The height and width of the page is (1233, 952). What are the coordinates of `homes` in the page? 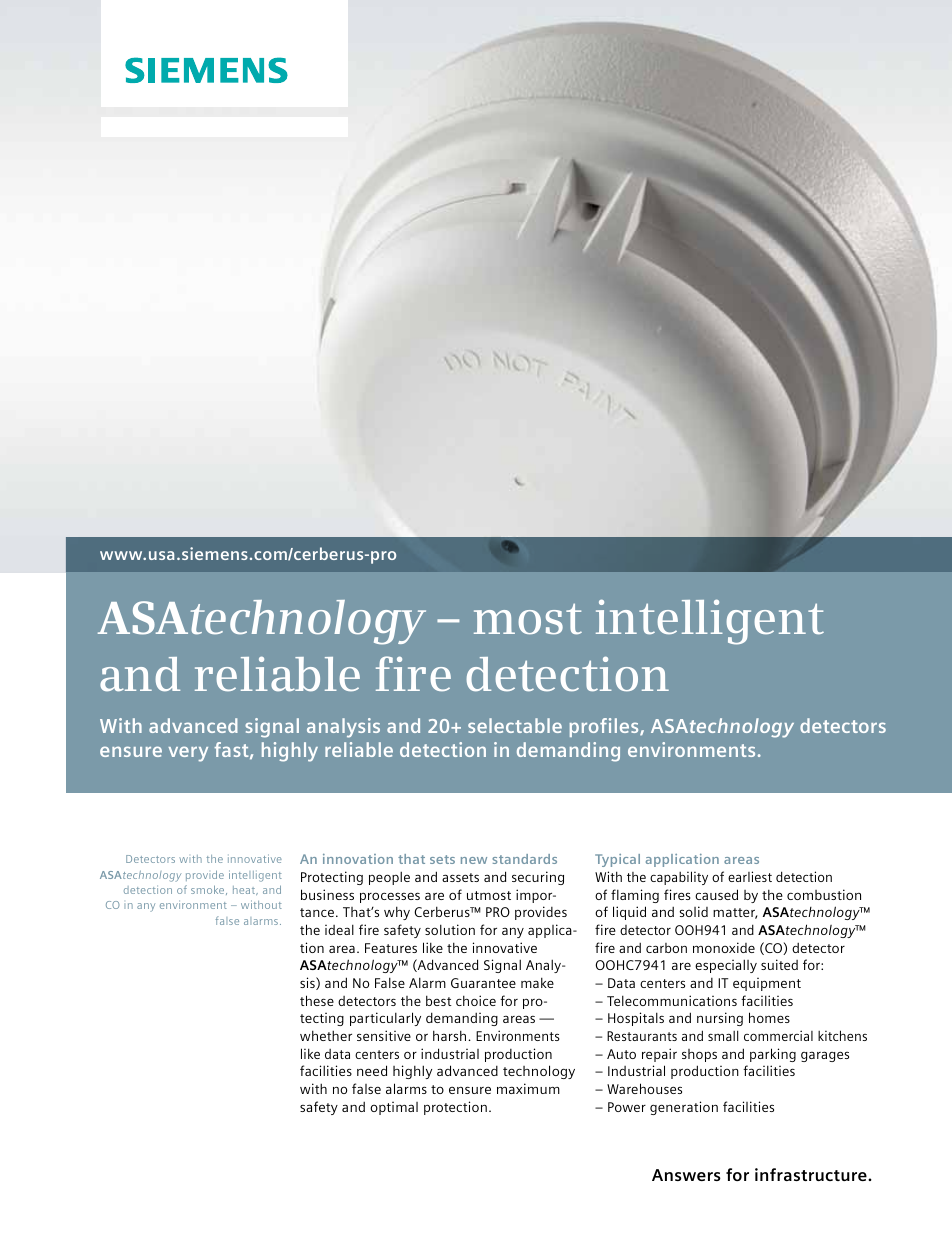 It's located at (769, 1017).
